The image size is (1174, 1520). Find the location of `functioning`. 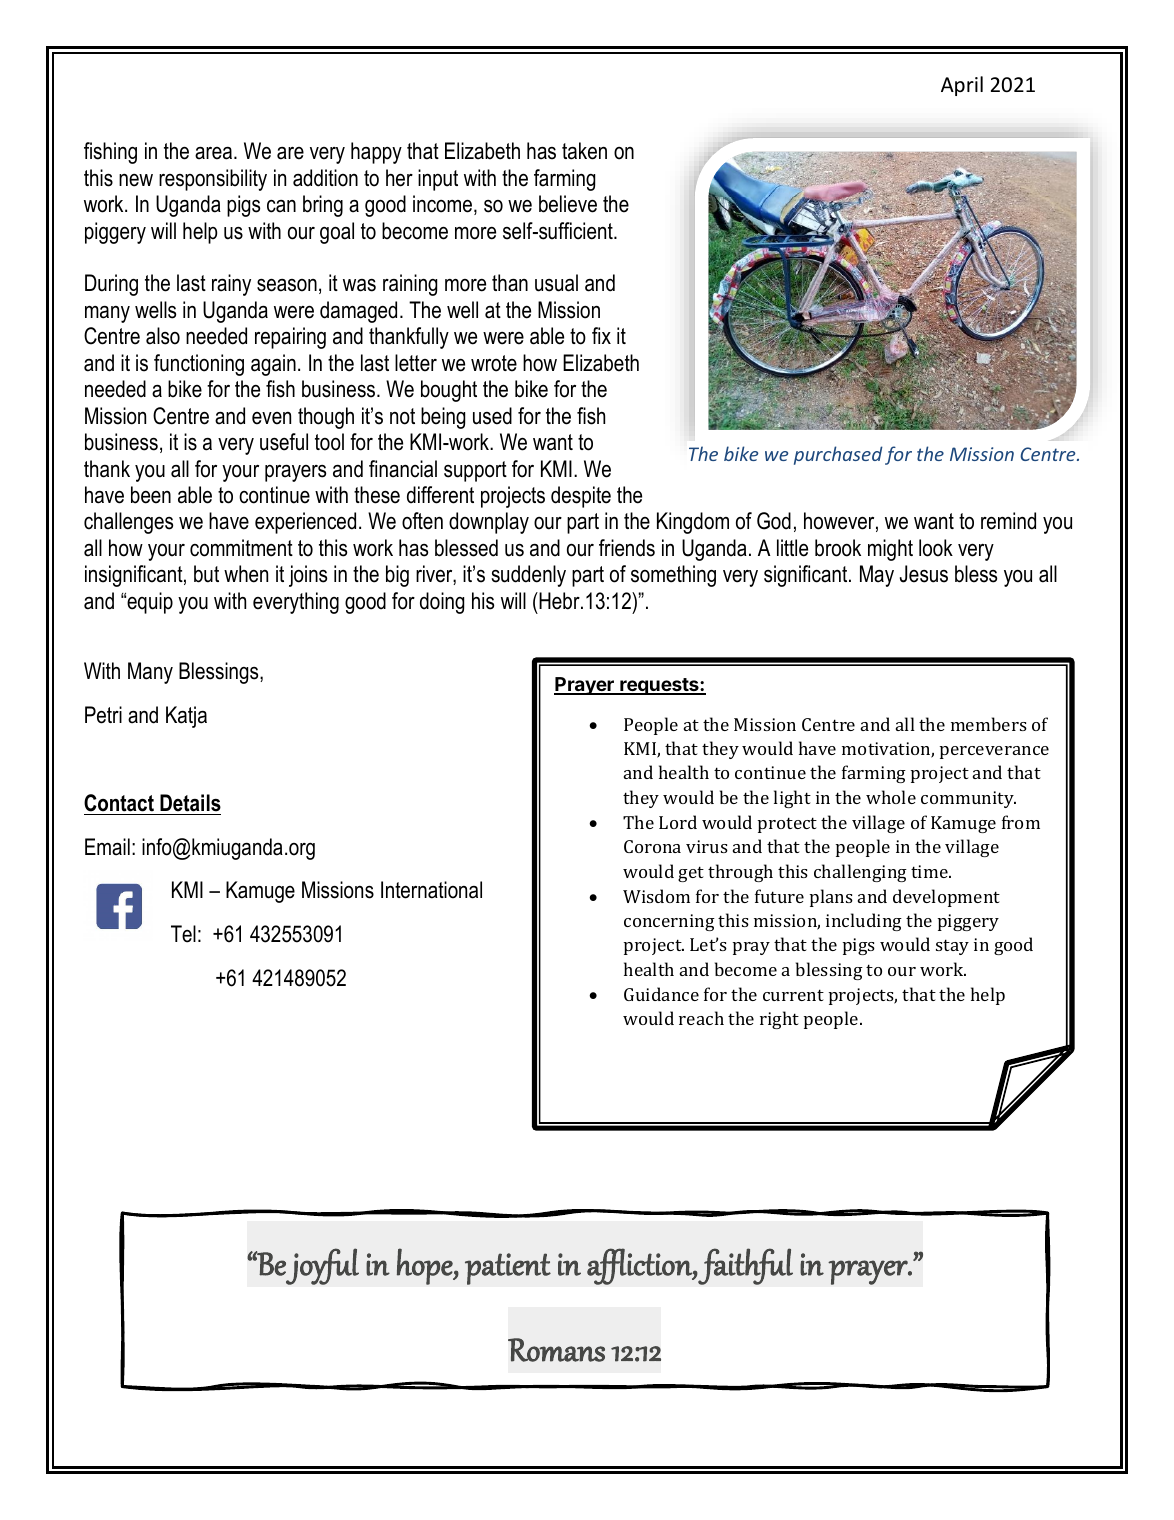

functioning is located at coordinates (199, 365).
